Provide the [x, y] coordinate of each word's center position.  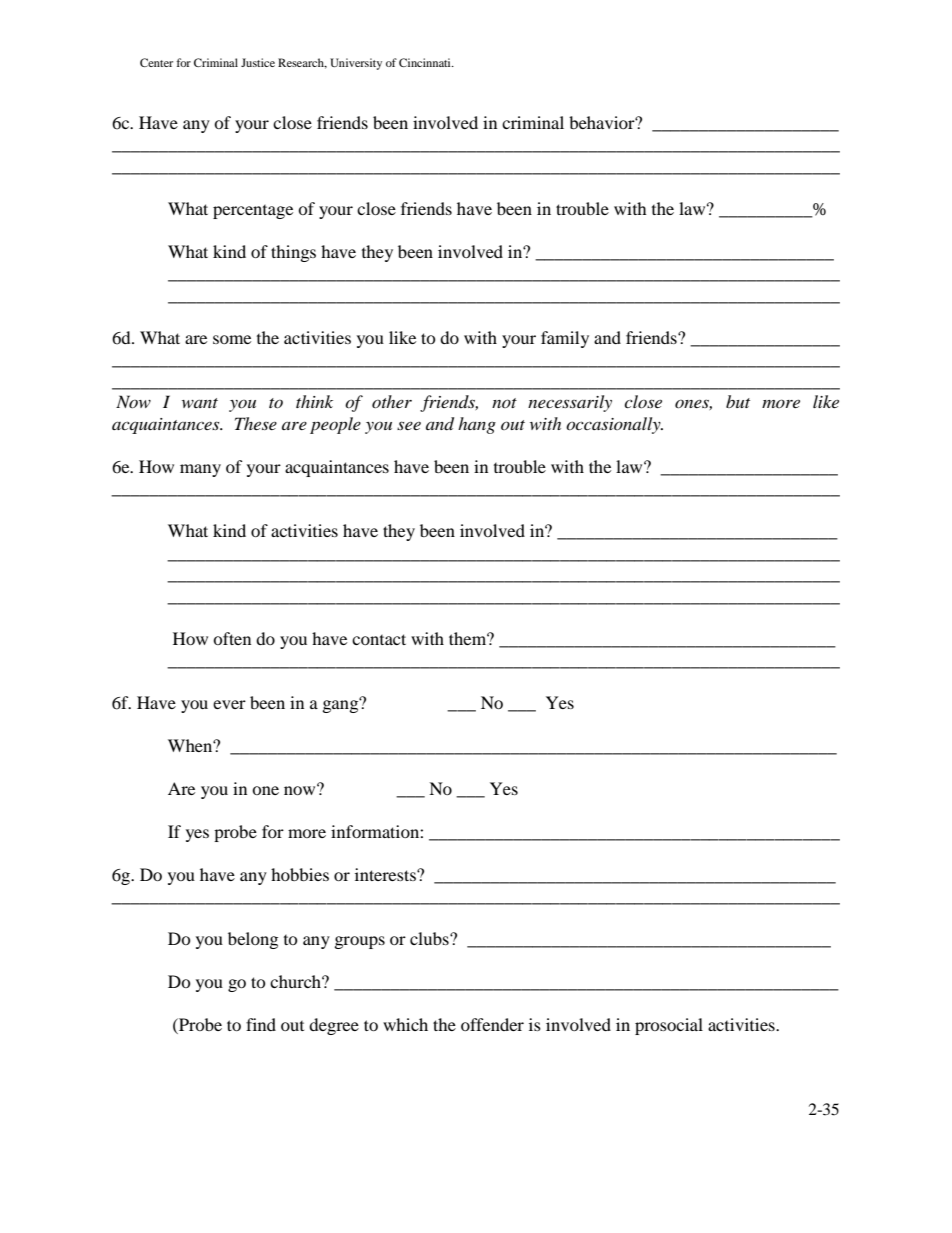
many [200, 470]
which [405, 1024]
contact [379, 639]
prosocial [669, 1026]
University [356, 64]
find [261, 1024]
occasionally [614, 425]
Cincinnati [426, 62]
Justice [258, 62]
